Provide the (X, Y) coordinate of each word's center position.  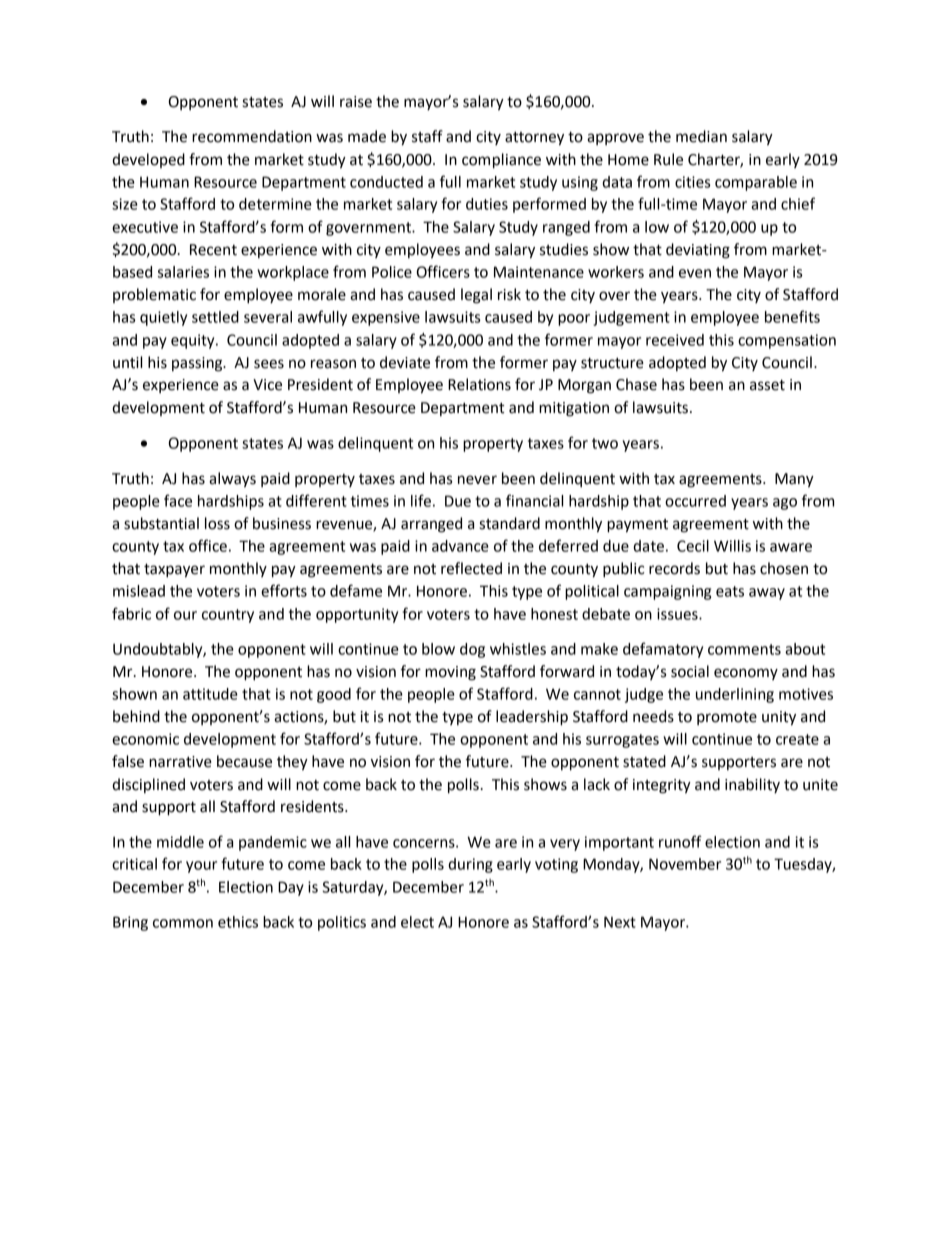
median (701, 136)
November (685, 864)
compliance (501, 161)
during (470, 865)
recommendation (252, 136)
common (183, 923)
